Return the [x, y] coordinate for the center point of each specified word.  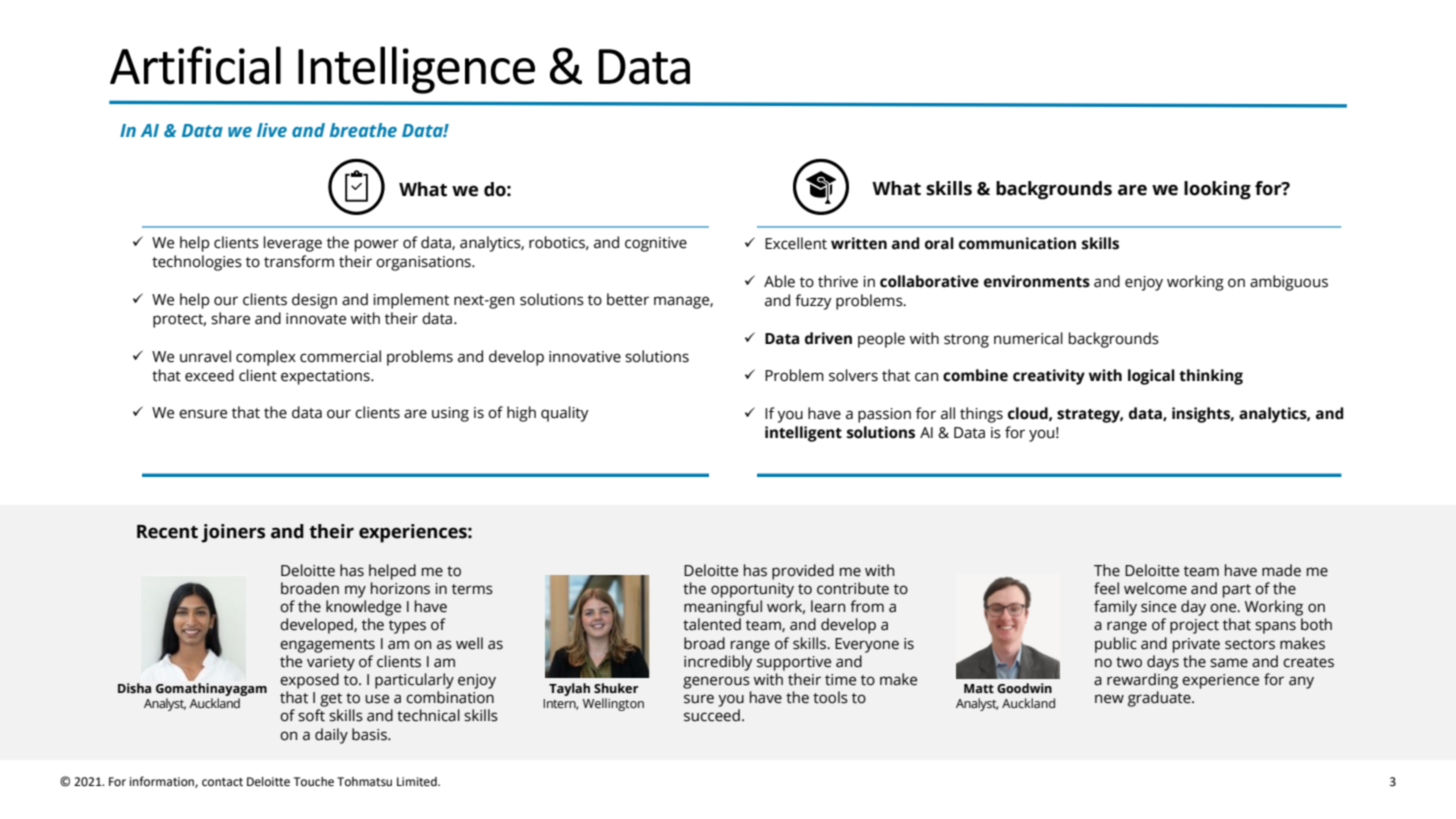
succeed [712, 715]
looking [1217, 190]
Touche [314, 782]
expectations [326, 377]
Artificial [195, 65]
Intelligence [416, 70]
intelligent [803, 434]
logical [1151, 377]
